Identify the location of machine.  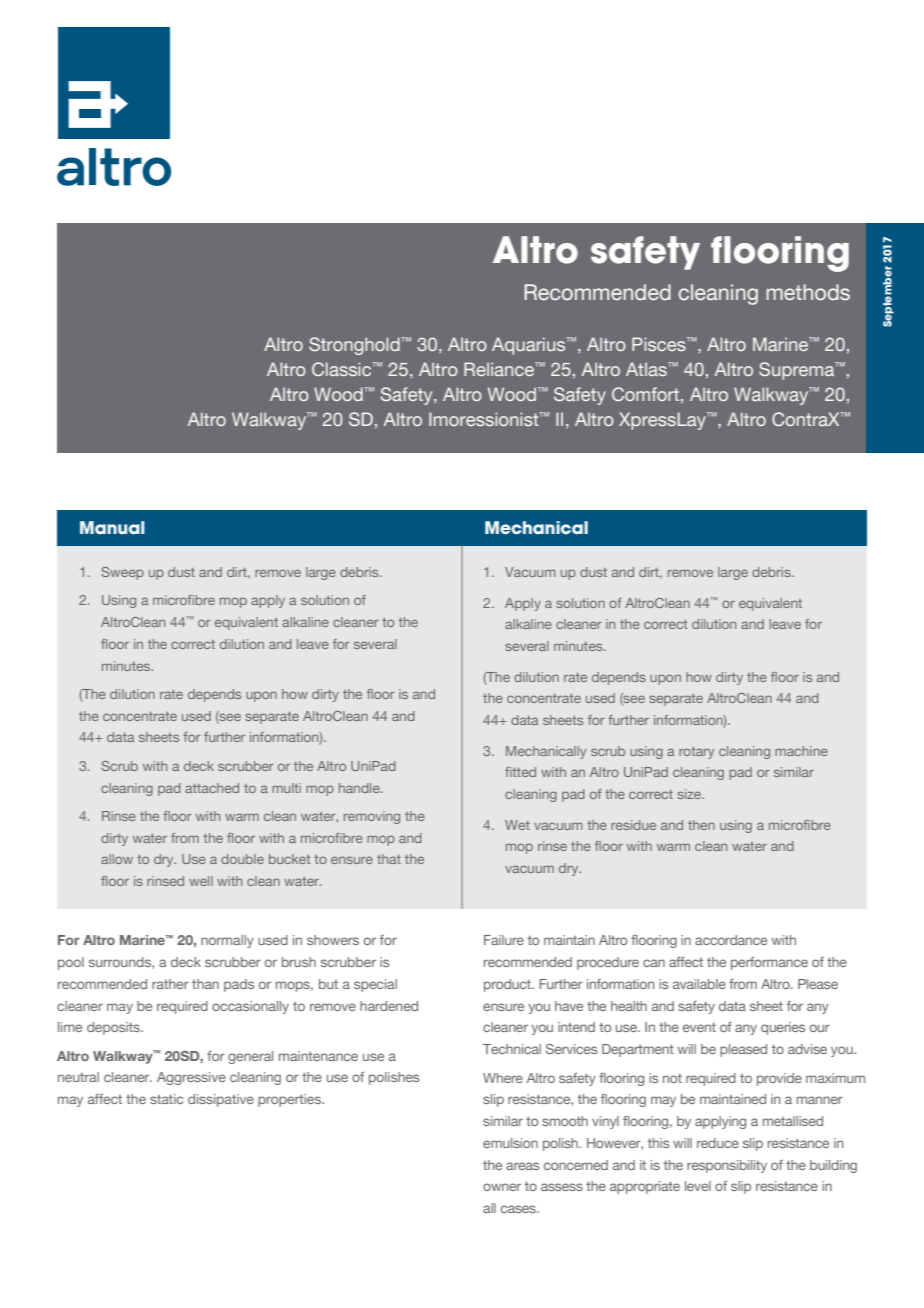
(801, 751).
